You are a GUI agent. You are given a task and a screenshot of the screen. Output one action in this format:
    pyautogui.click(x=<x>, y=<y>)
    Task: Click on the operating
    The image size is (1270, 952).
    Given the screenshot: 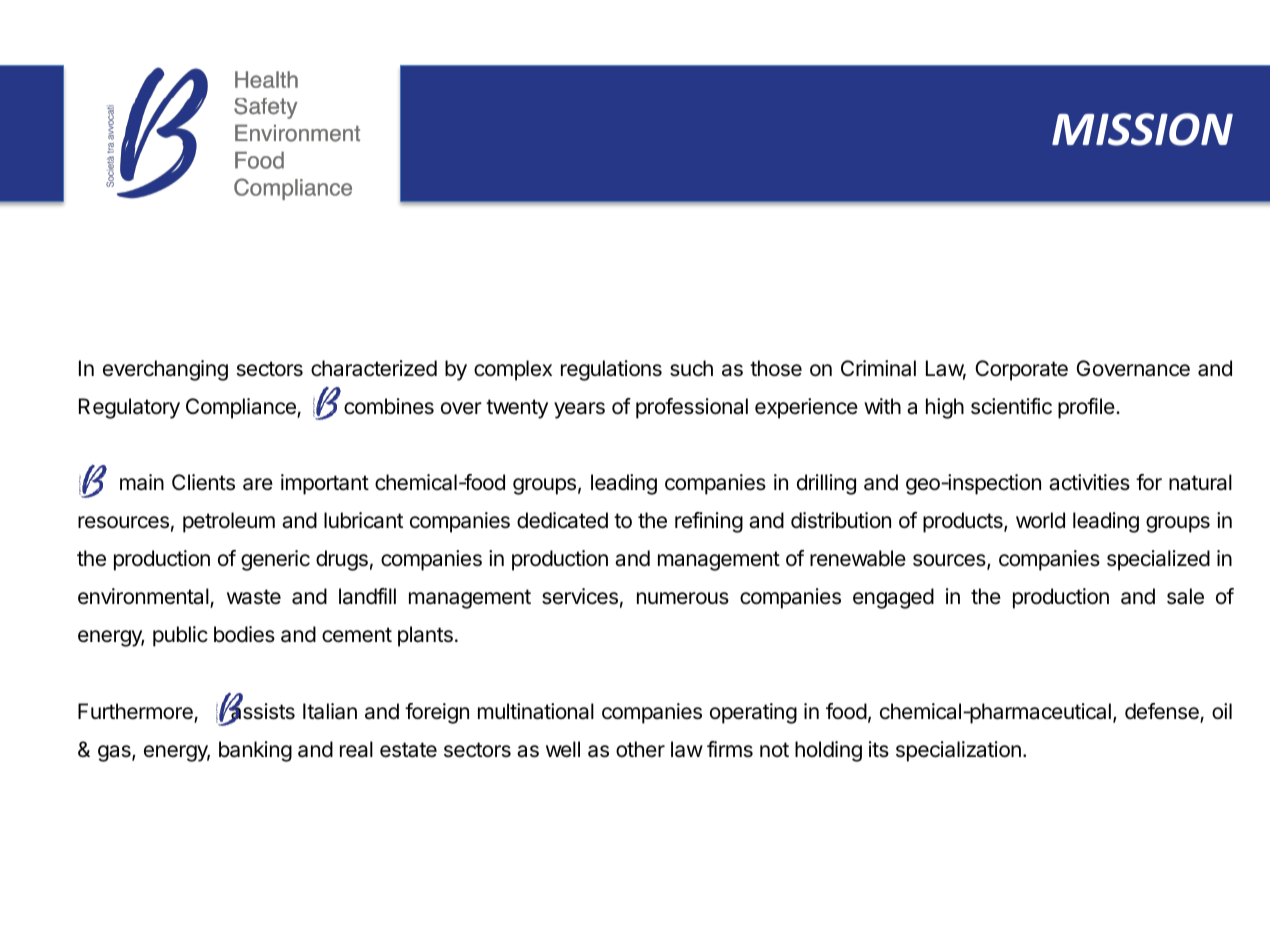 What is the action you would take?
    pyautogui.click(x=753, y=713)
